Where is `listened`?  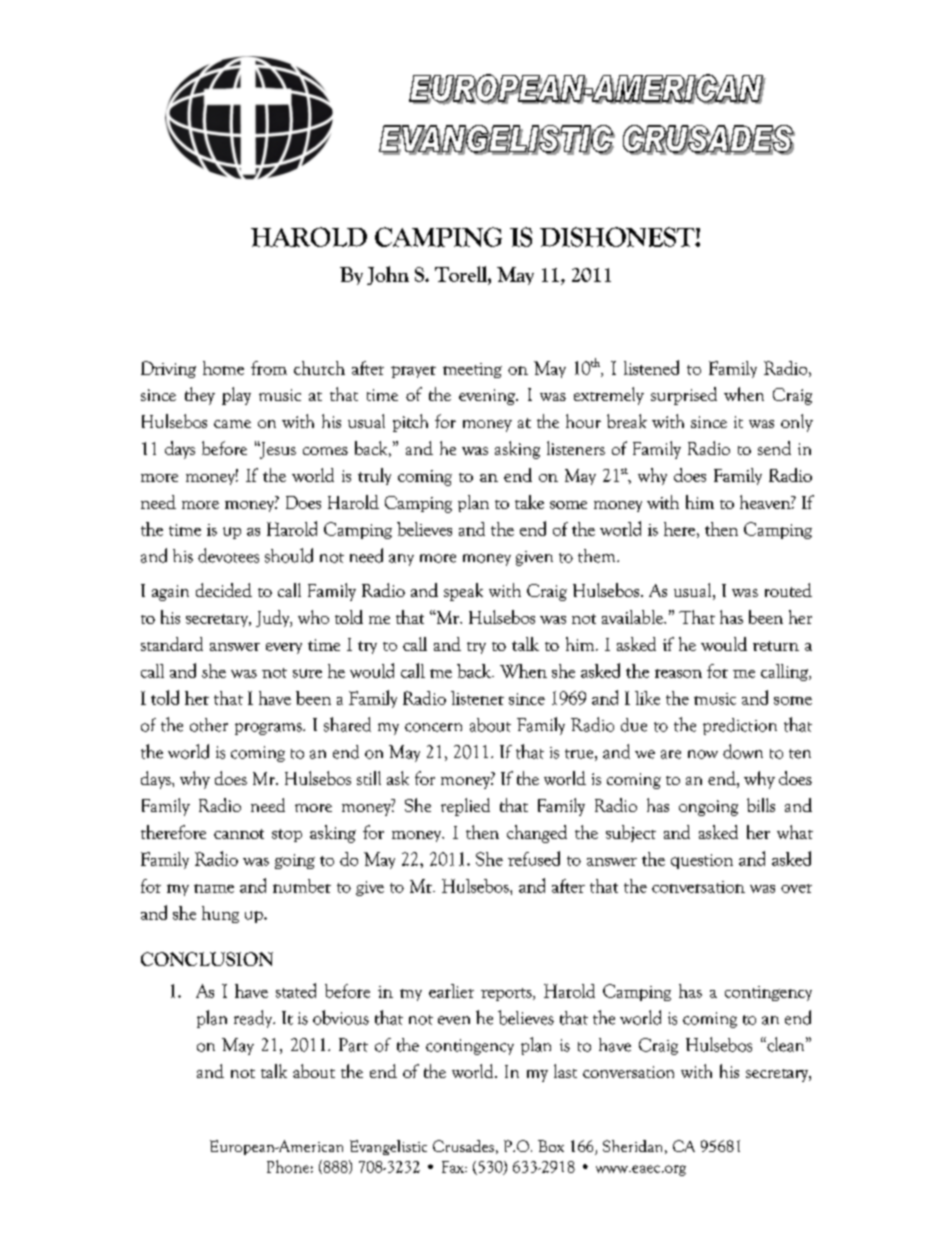
listened is located at coordinates (651, 367).
